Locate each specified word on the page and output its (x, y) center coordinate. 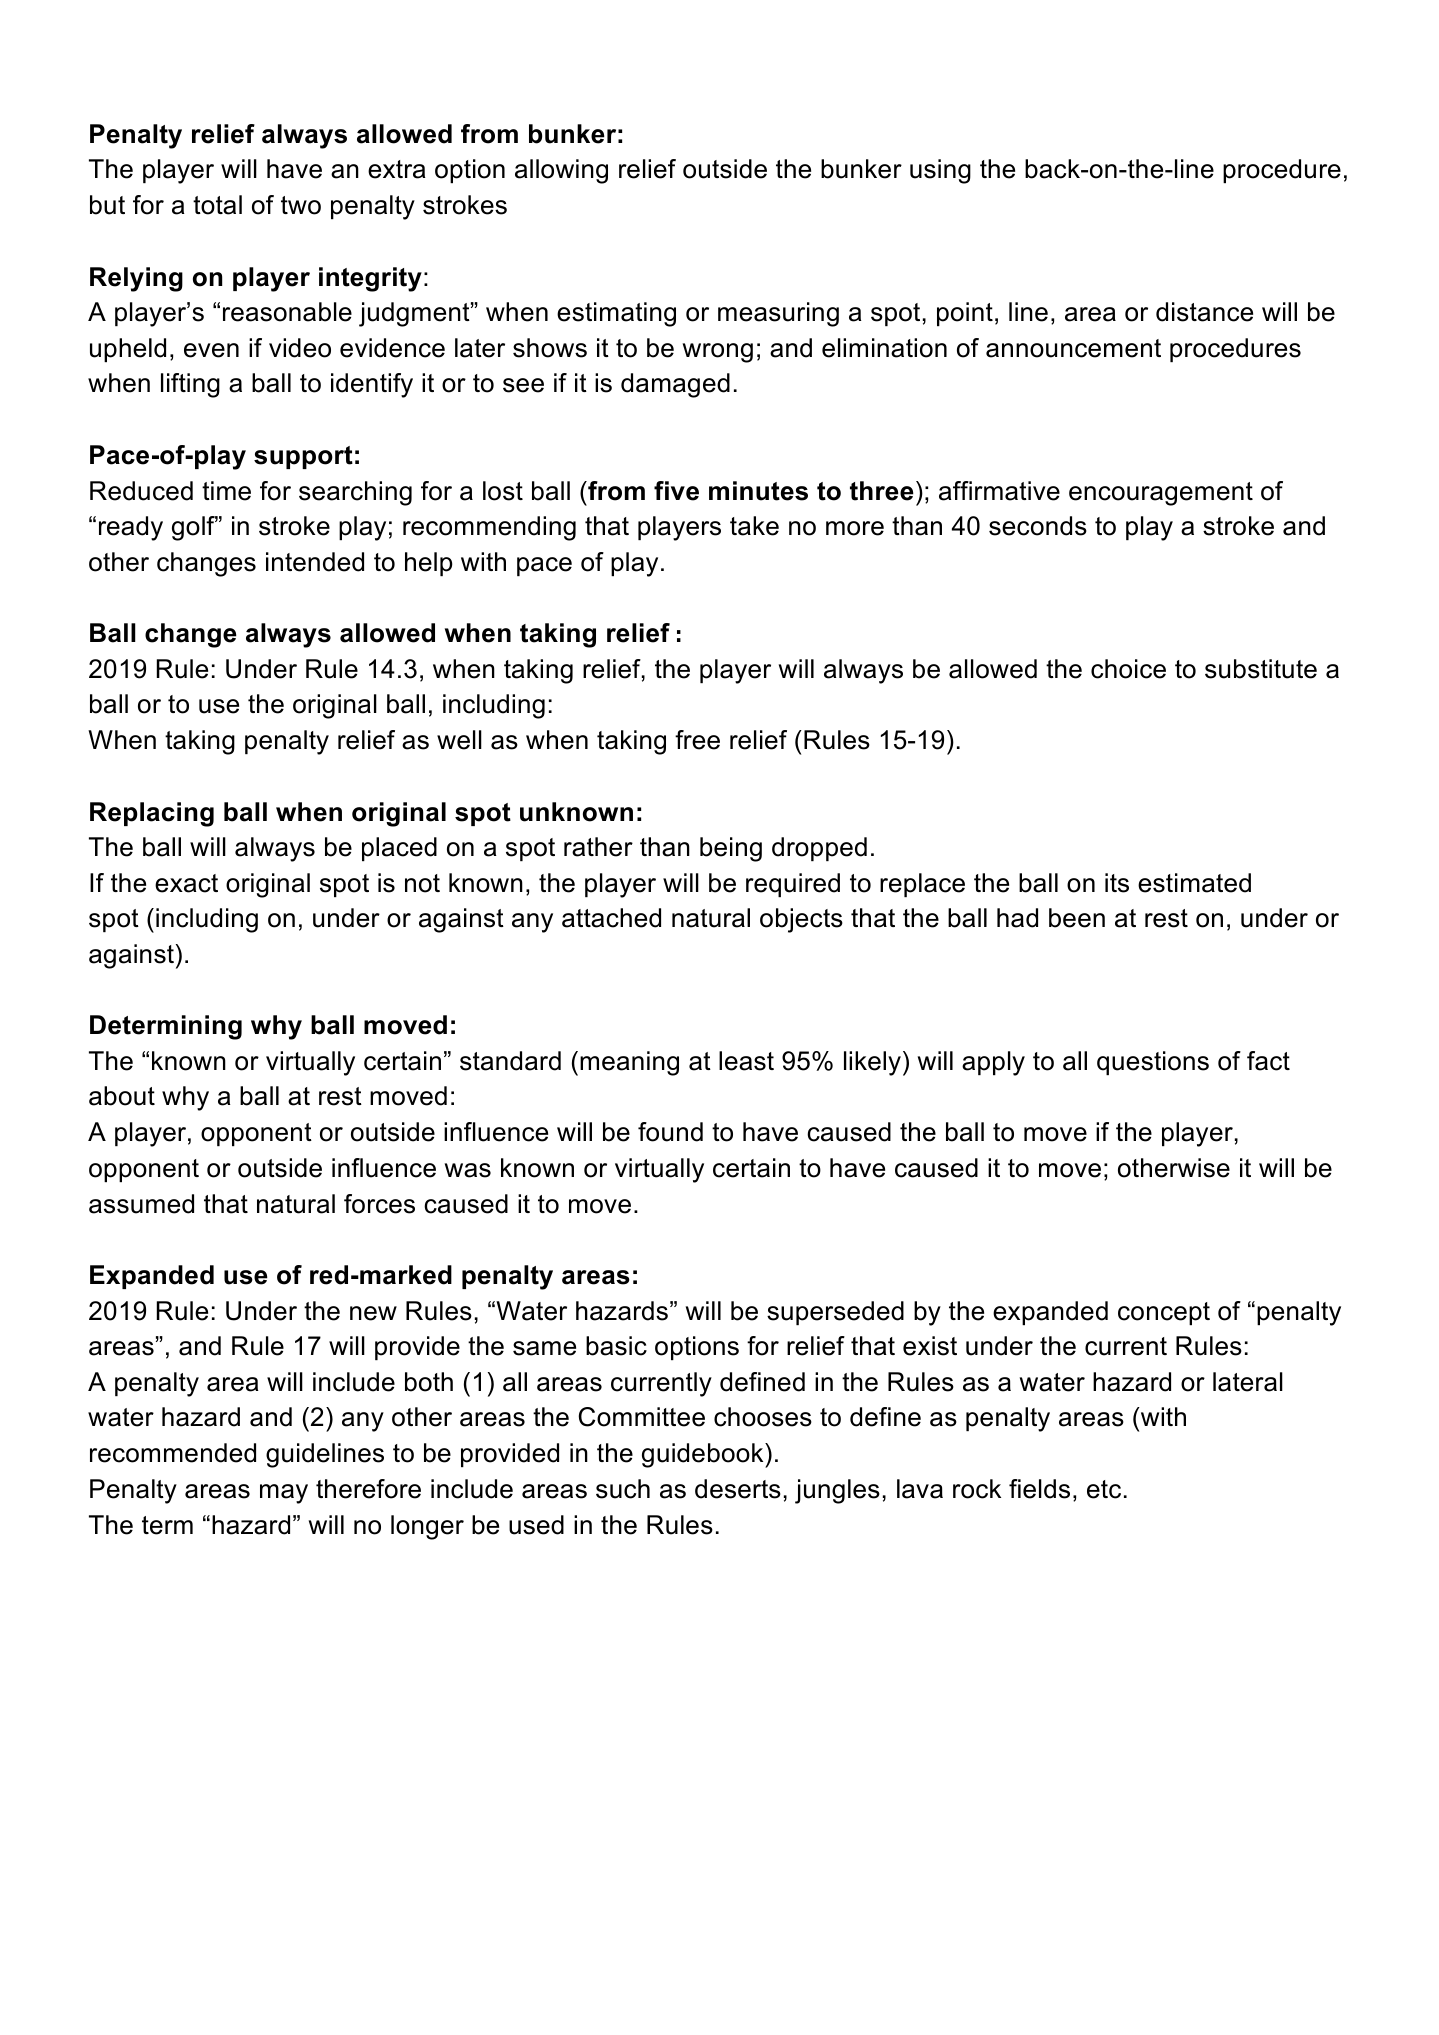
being (731, 849)
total (217, 205)
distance (1204, 312)
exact (186, 883)
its (1117, 883)
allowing (561, 171)
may (284, 1494)
